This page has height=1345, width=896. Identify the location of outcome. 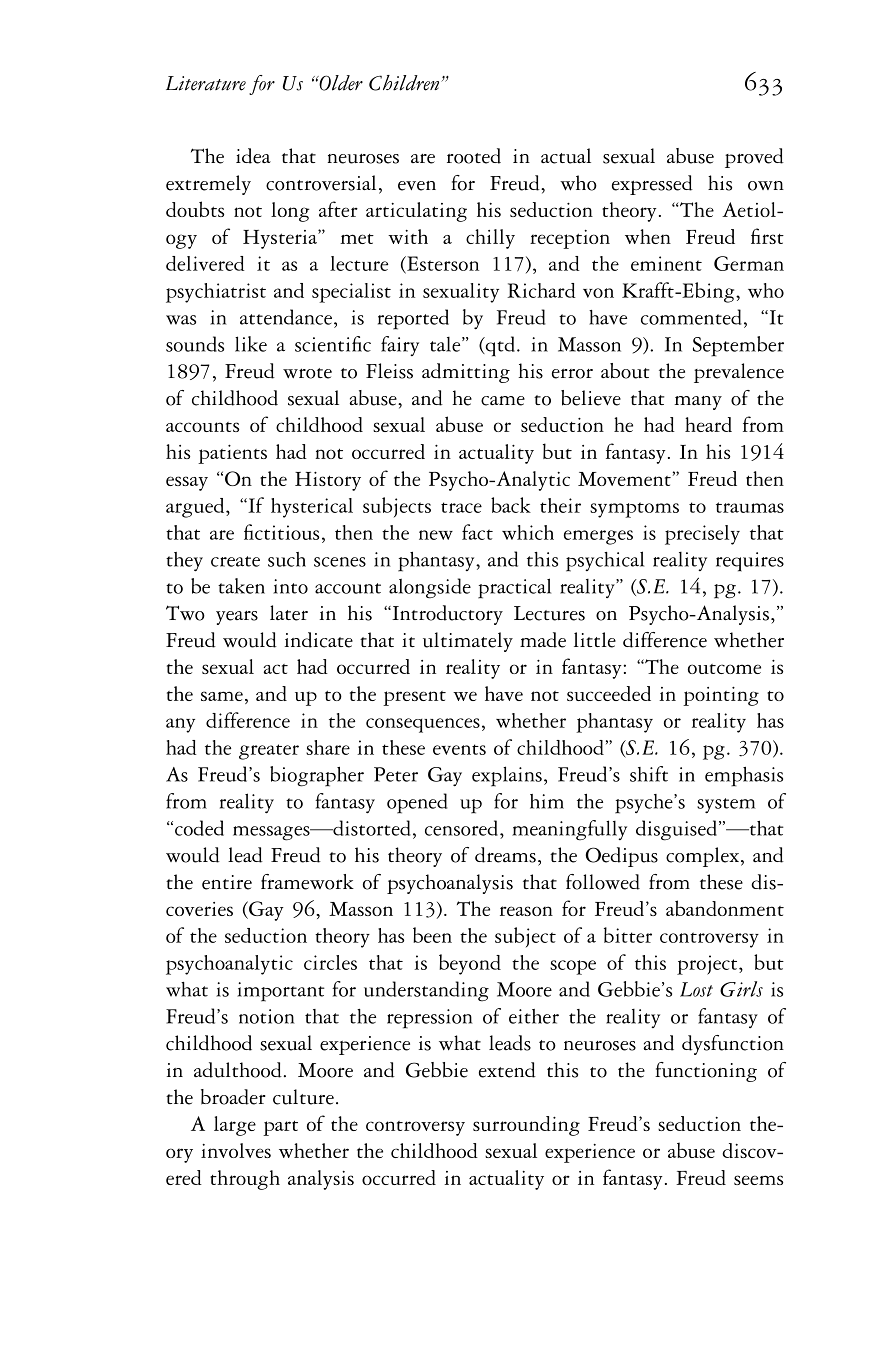
(724, 669).
